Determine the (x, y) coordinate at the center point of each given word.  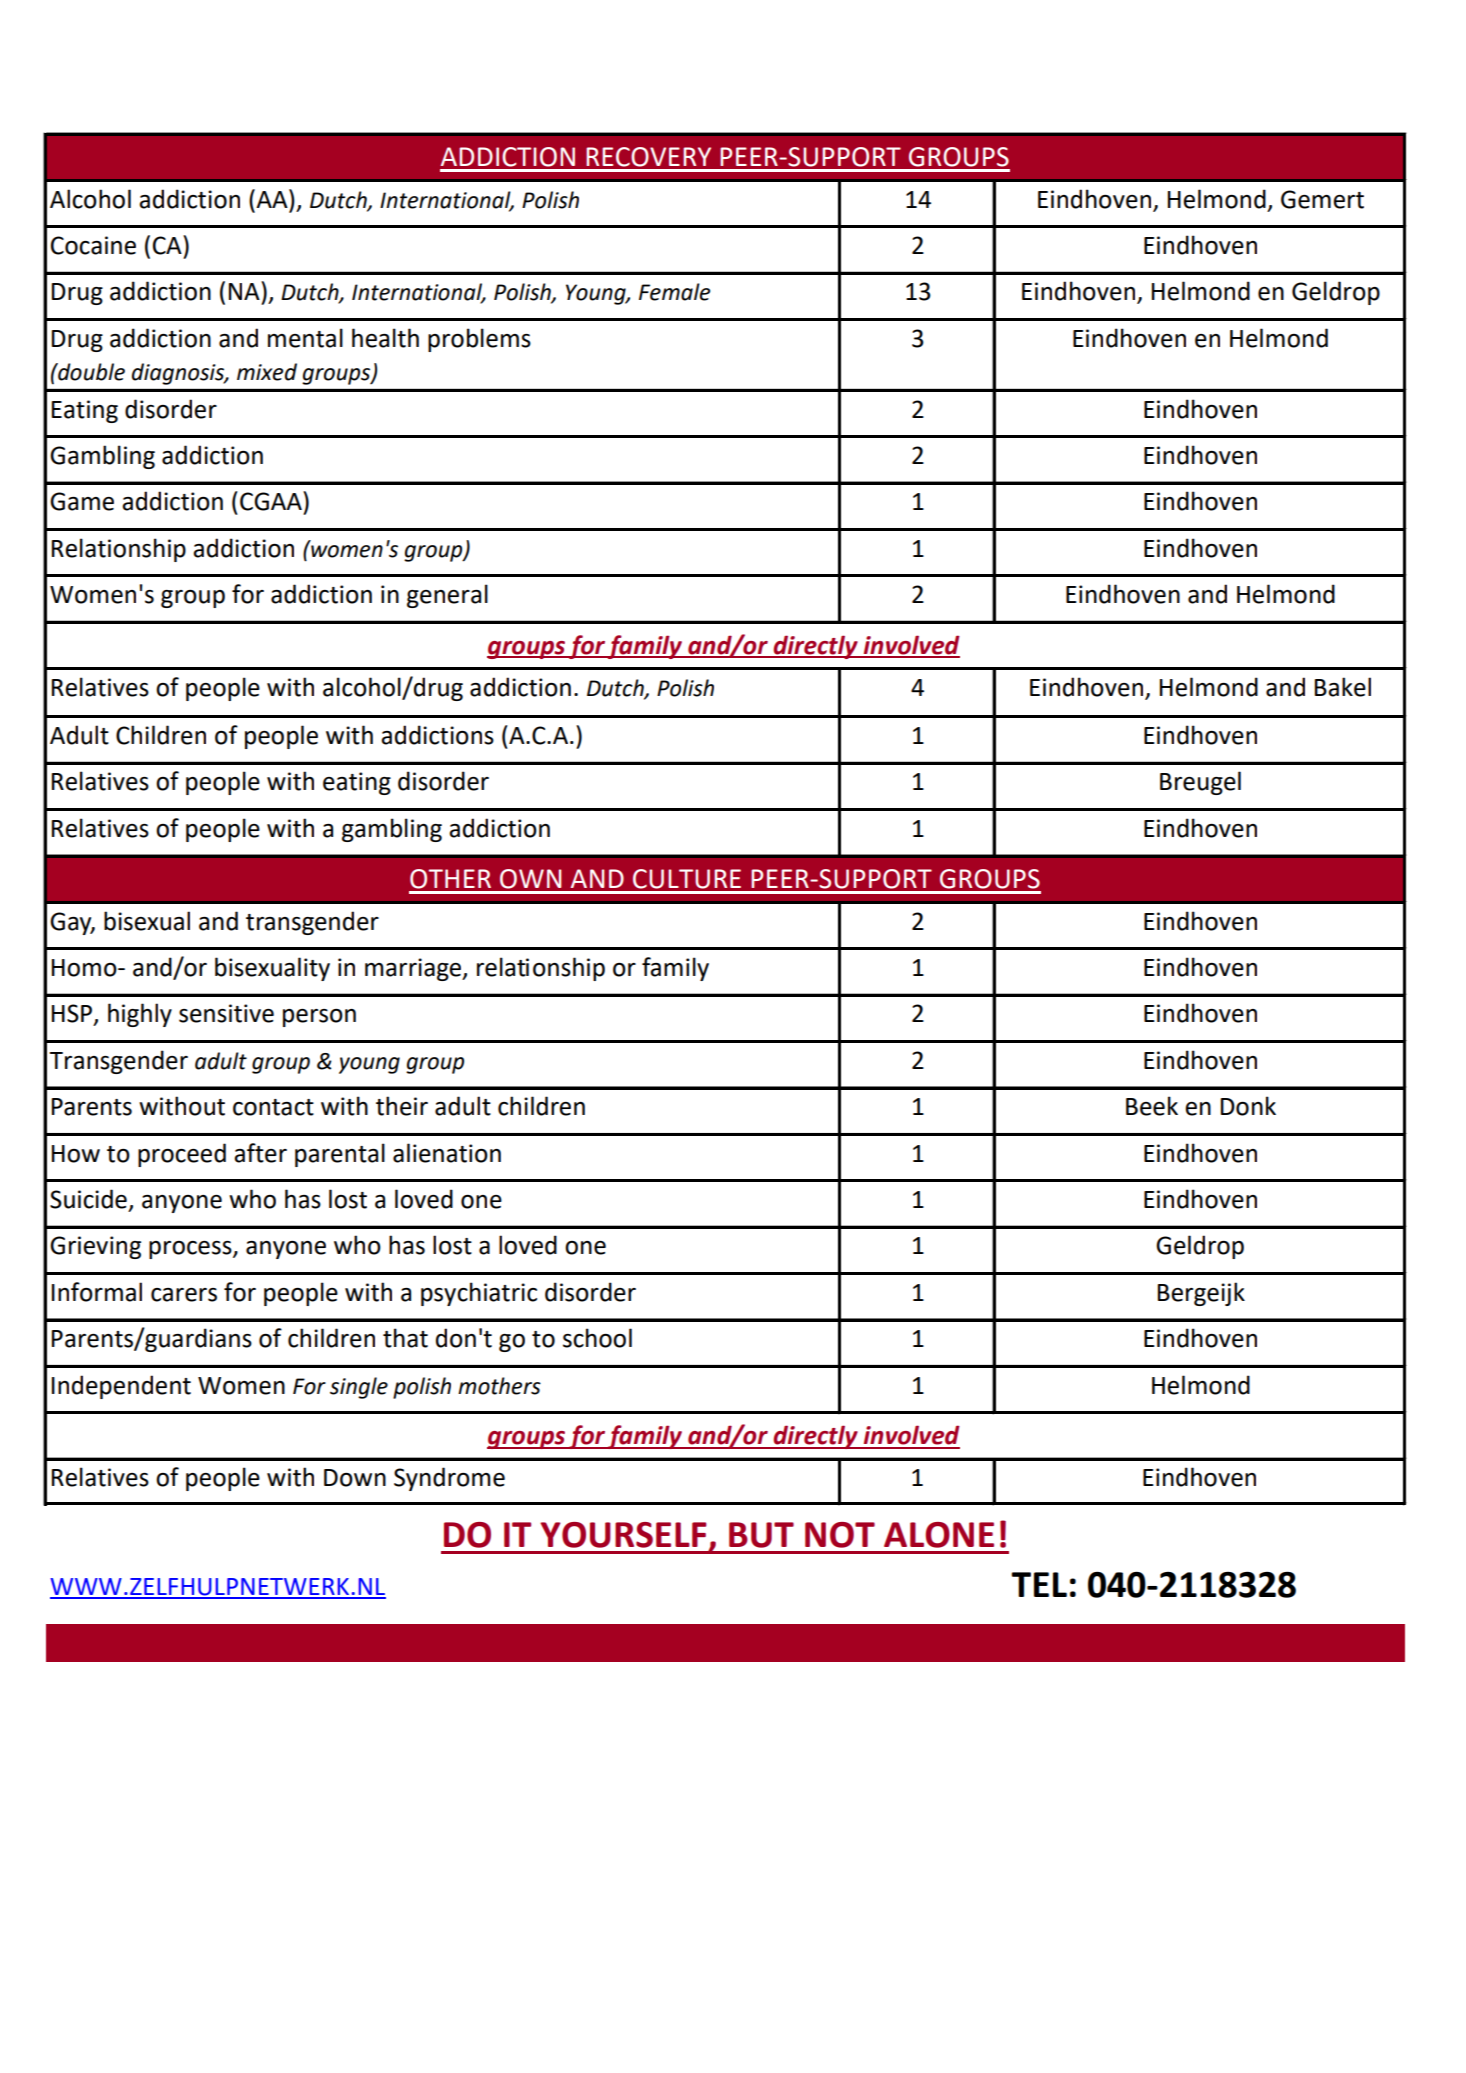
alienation (447, 1153)
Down (355, 1478)
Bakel (1343, 687)
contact (273, 1107)
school (597, 1338)
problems (479, 340)
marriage (414, 969)
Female (674, 292)
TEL (1039, 1584)
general (447, 596)
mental (305, 338)
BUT (761, 1535)
